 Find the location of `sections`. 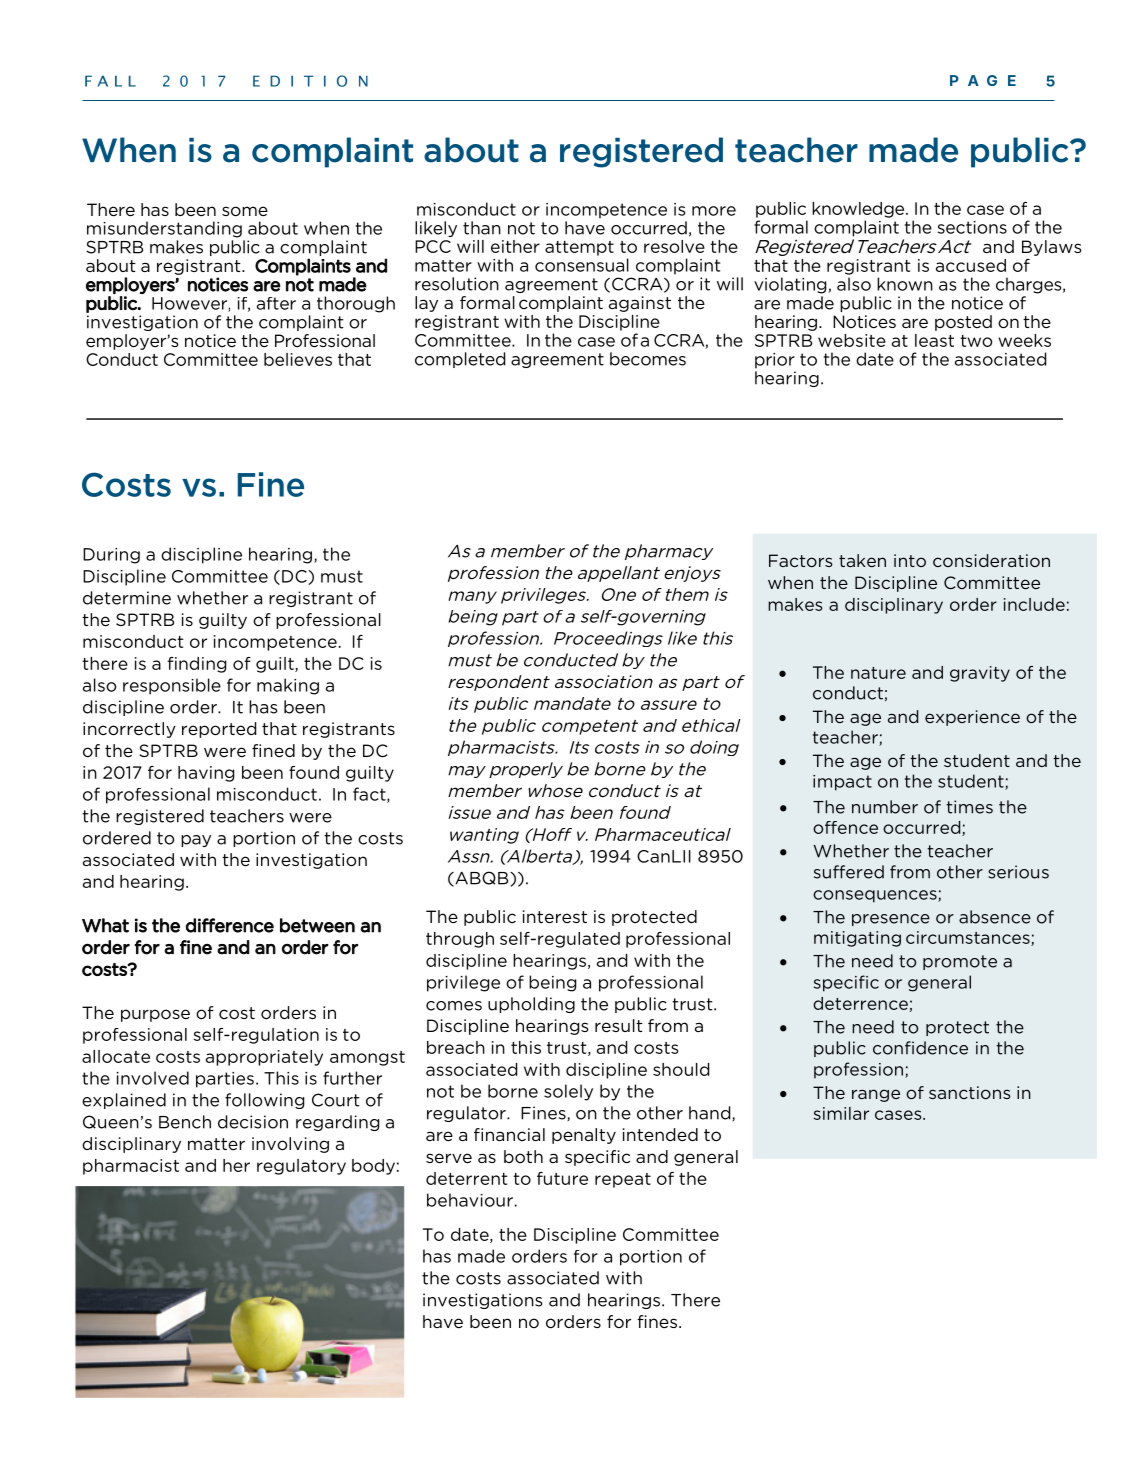

sections is located at coordinates (972, 227).
